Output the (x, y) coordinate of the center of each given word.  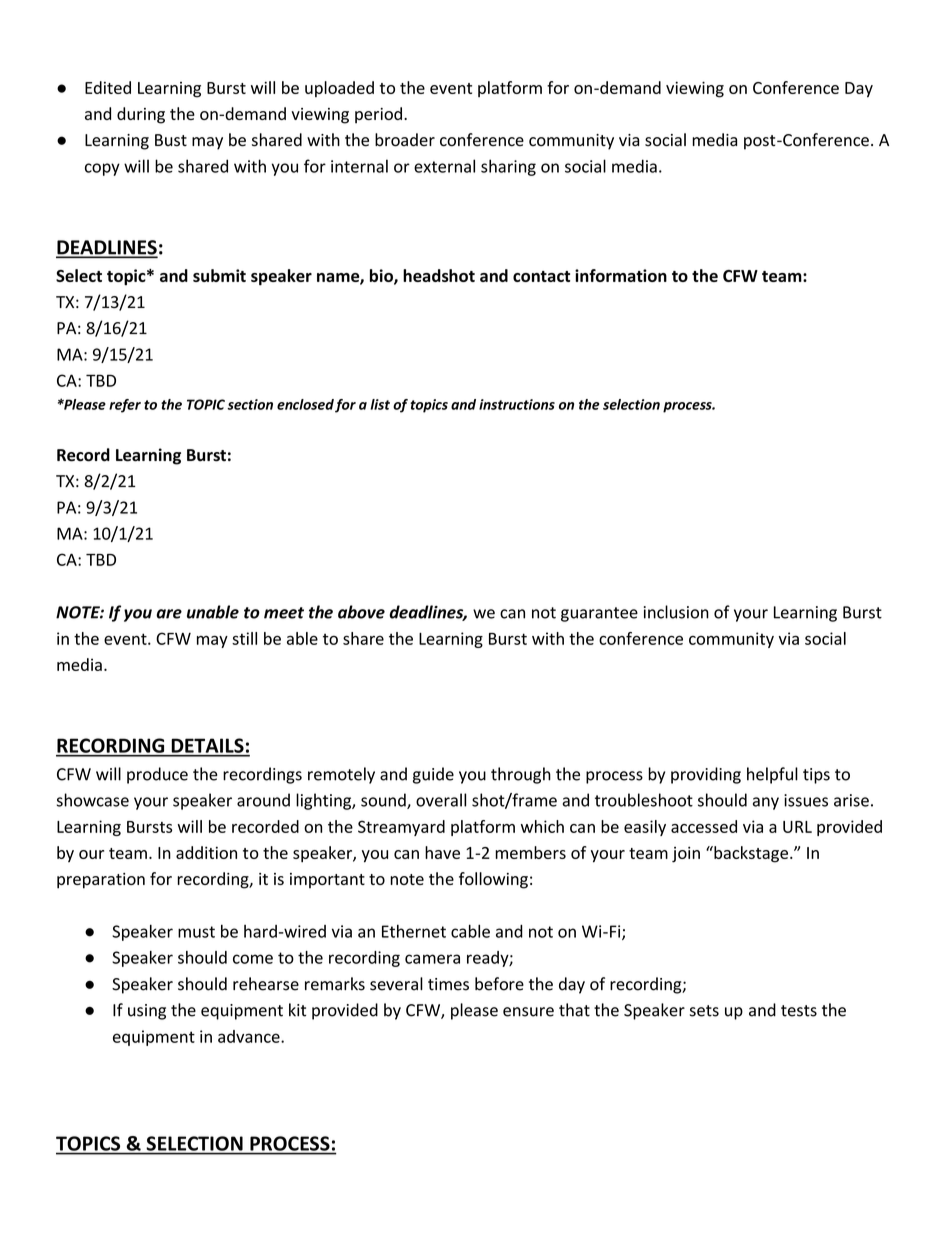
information (621, 275)
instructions (517, 404)
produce (157, 775)
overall (441, 800)
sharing (508, 167)
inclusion (676, 612)
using (147, 1012)
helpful (772, 775)
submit (219, 275)
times (448, 984)
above (361, 612)
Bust (171, 140)
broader (405, 140)
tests (799, 1011)
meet (284, 613)
